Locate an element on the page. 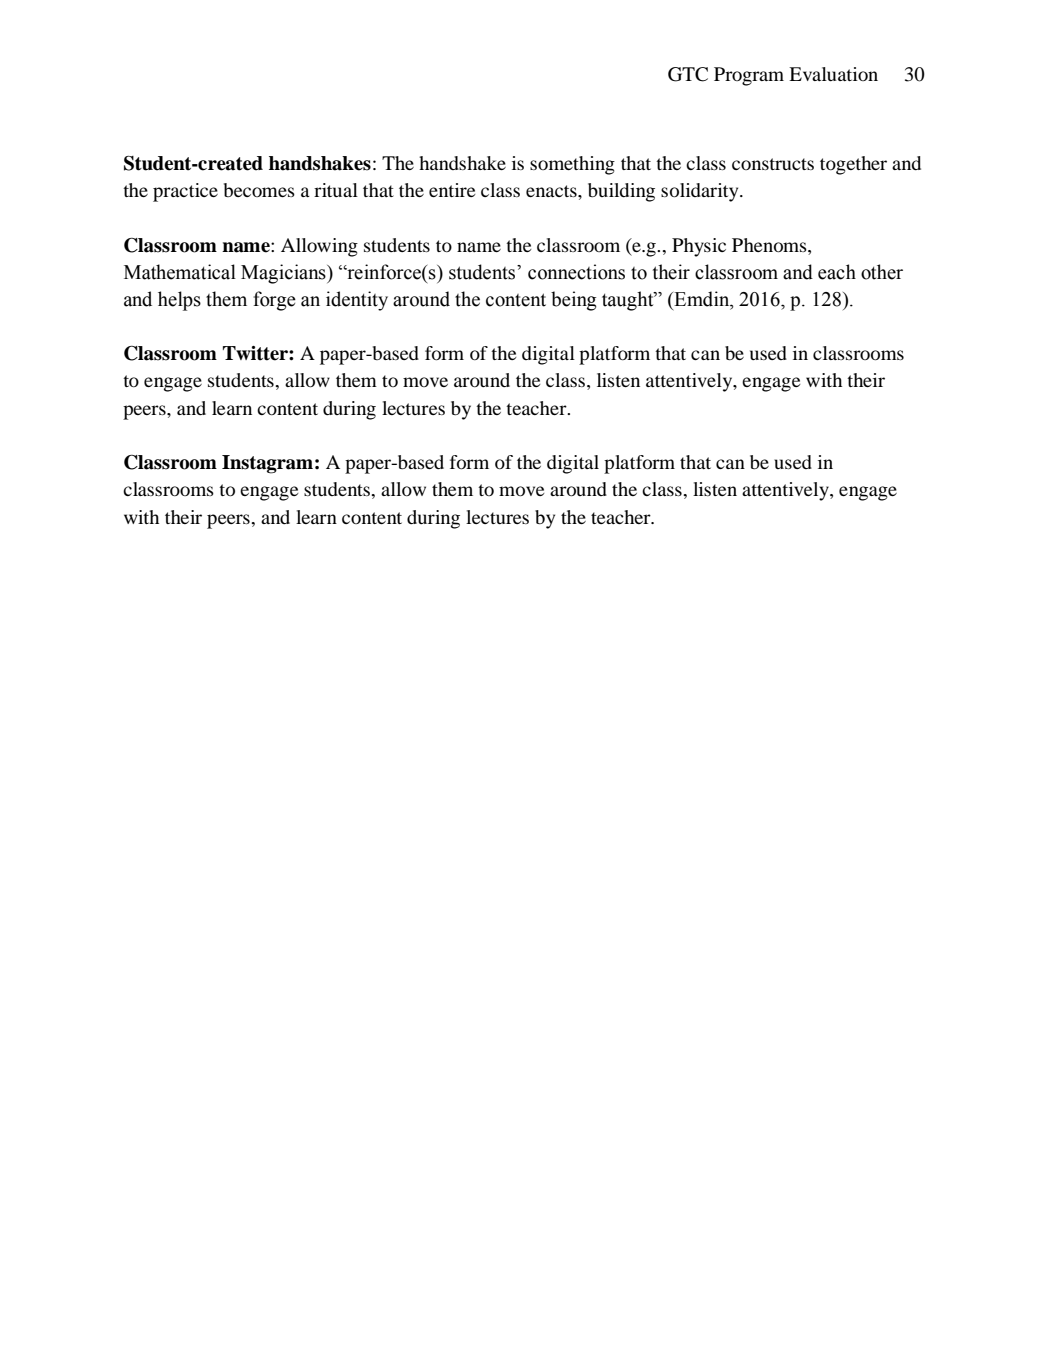 This image has width=1048, height=1357. identity is located at coordinates (357, 301).
